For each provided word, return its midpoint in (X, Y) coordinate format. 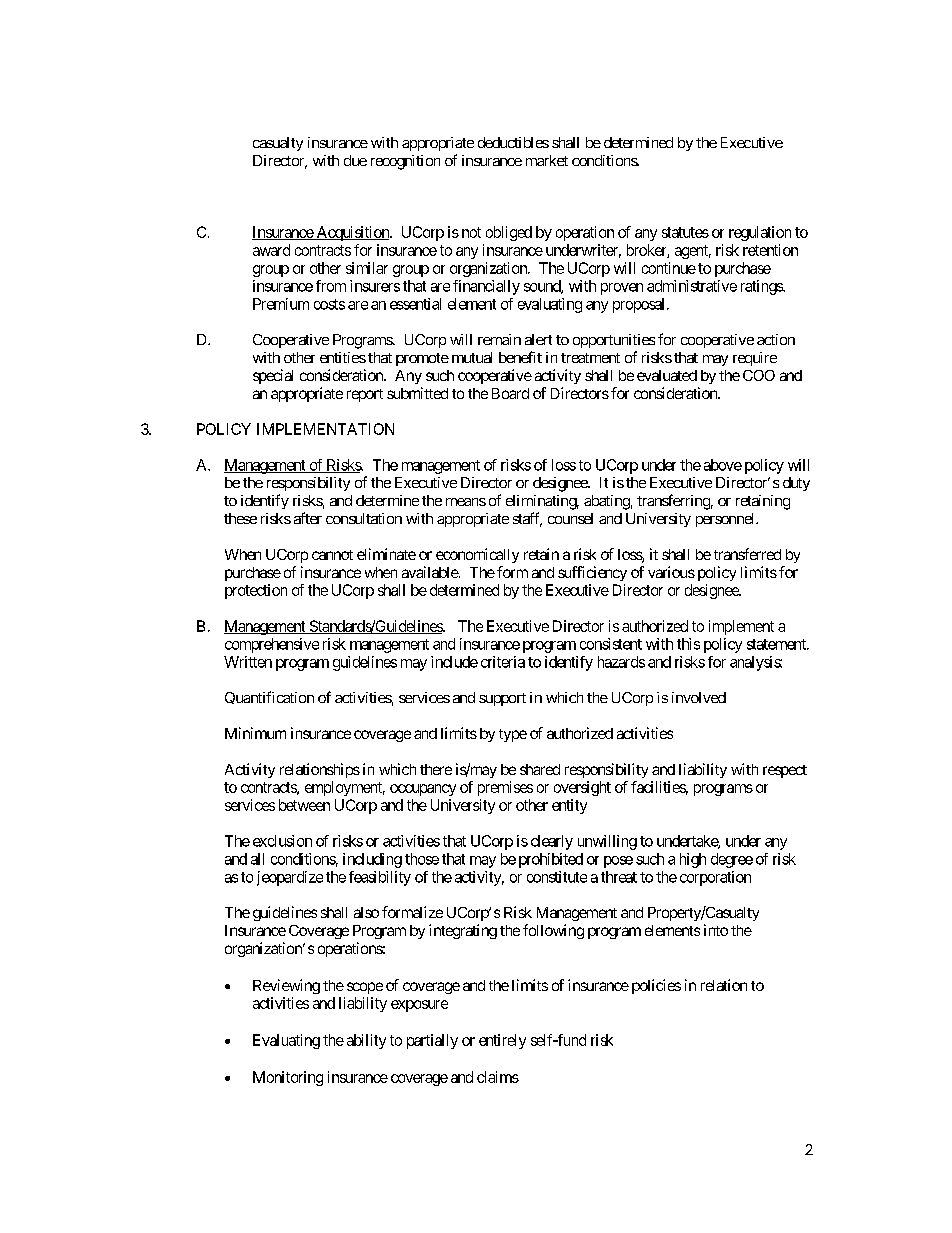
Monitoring (288, 1078)
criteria (503, 662)
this (688, 644)
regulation (760, 233)
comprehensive (272, 645)
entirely (502, 1041)
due (355, 160)
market (547, 160)
